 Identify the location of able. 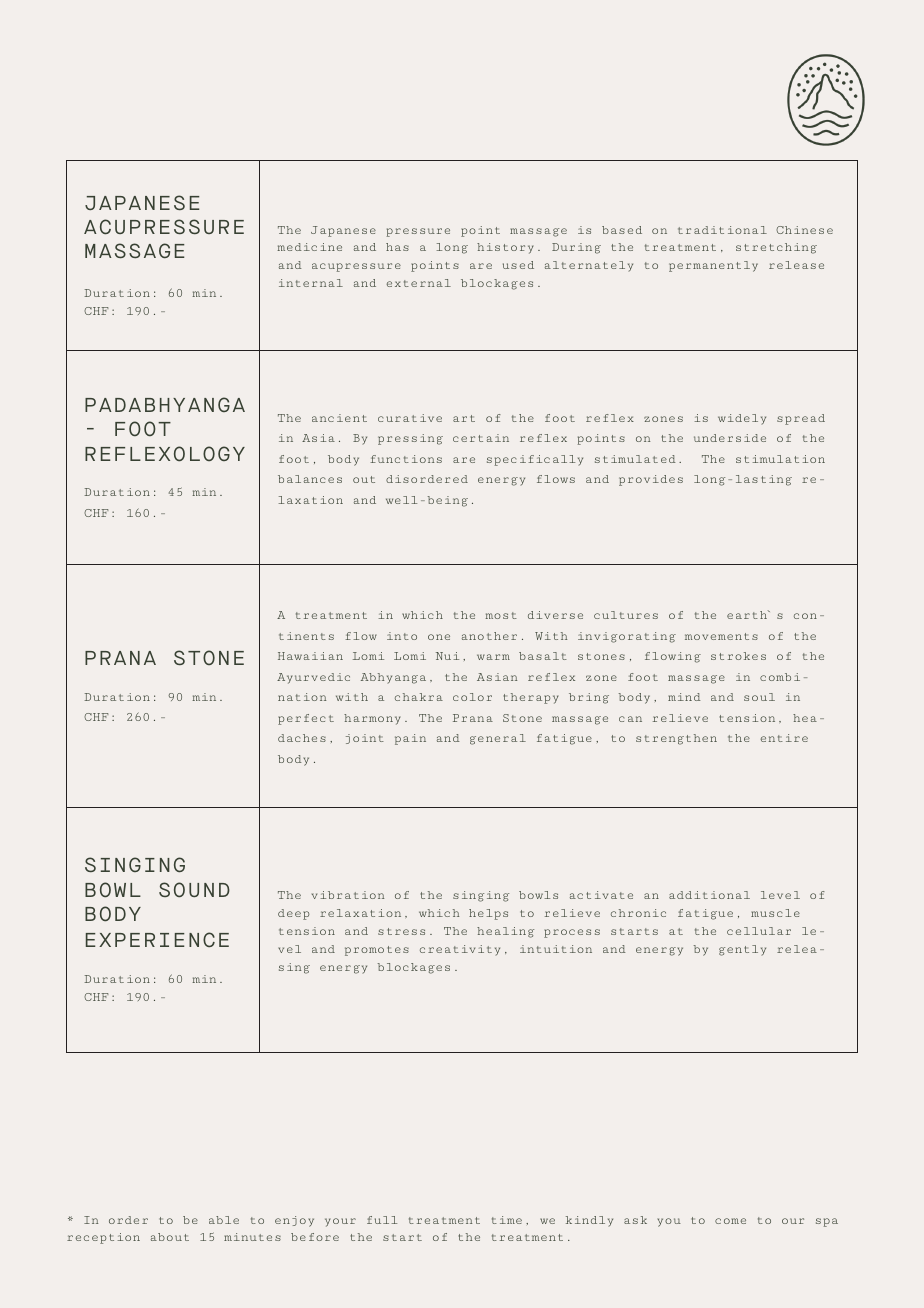
(224, 1220).
